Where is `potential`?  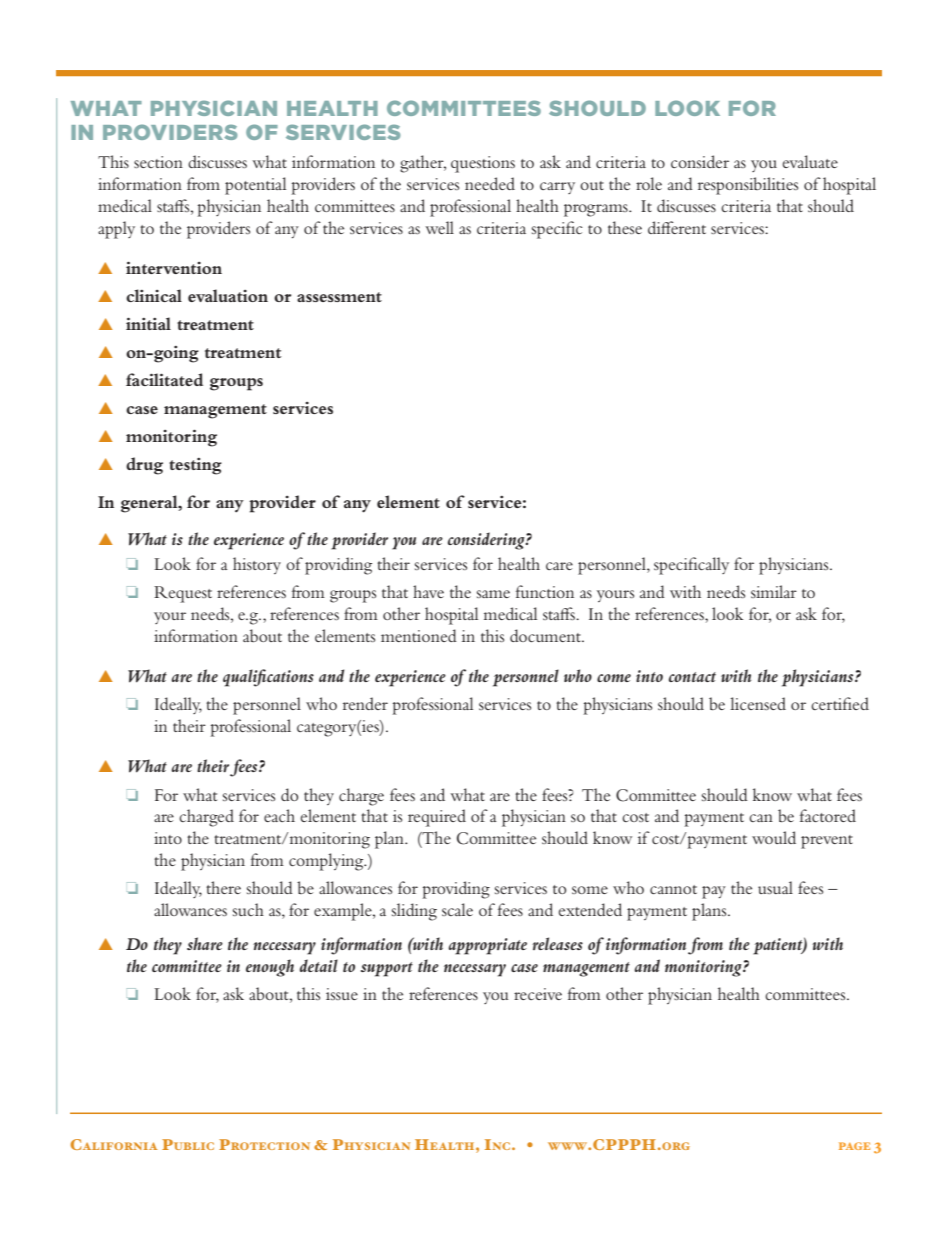
potential is located at coordinates (255, 186).
